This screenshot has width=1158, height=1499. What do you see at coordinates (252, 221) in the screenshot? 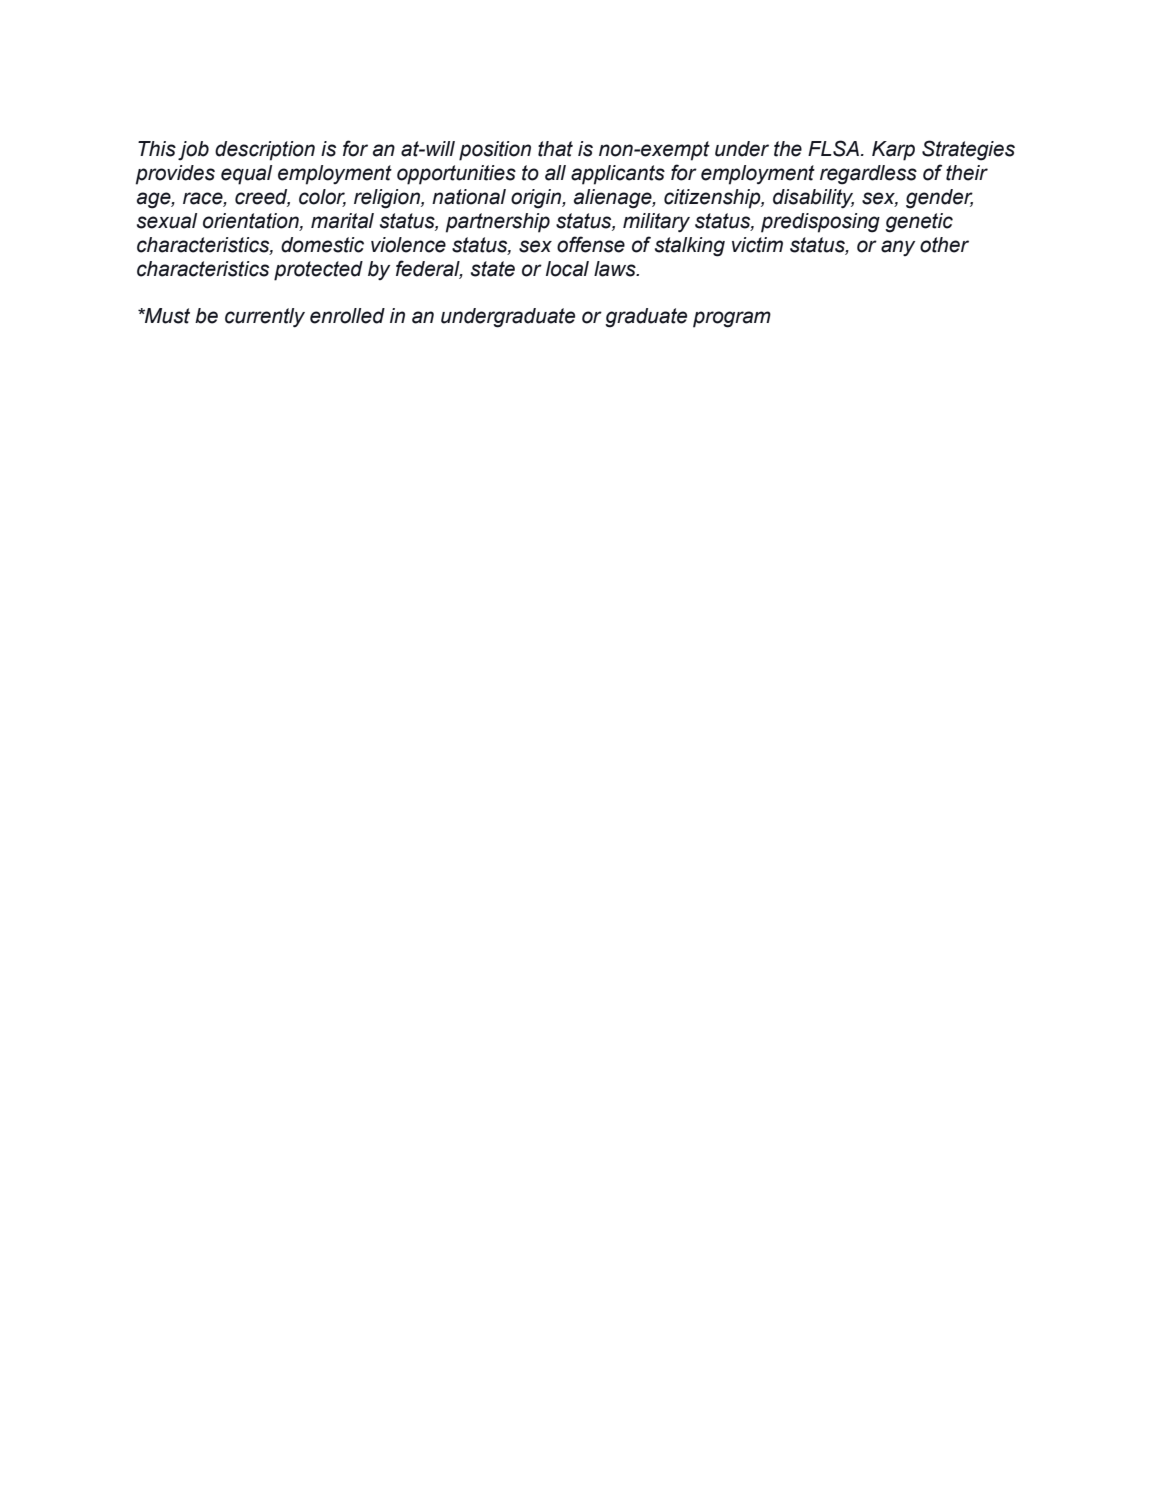
I see `orientation` at bounding box center [252, 221].
